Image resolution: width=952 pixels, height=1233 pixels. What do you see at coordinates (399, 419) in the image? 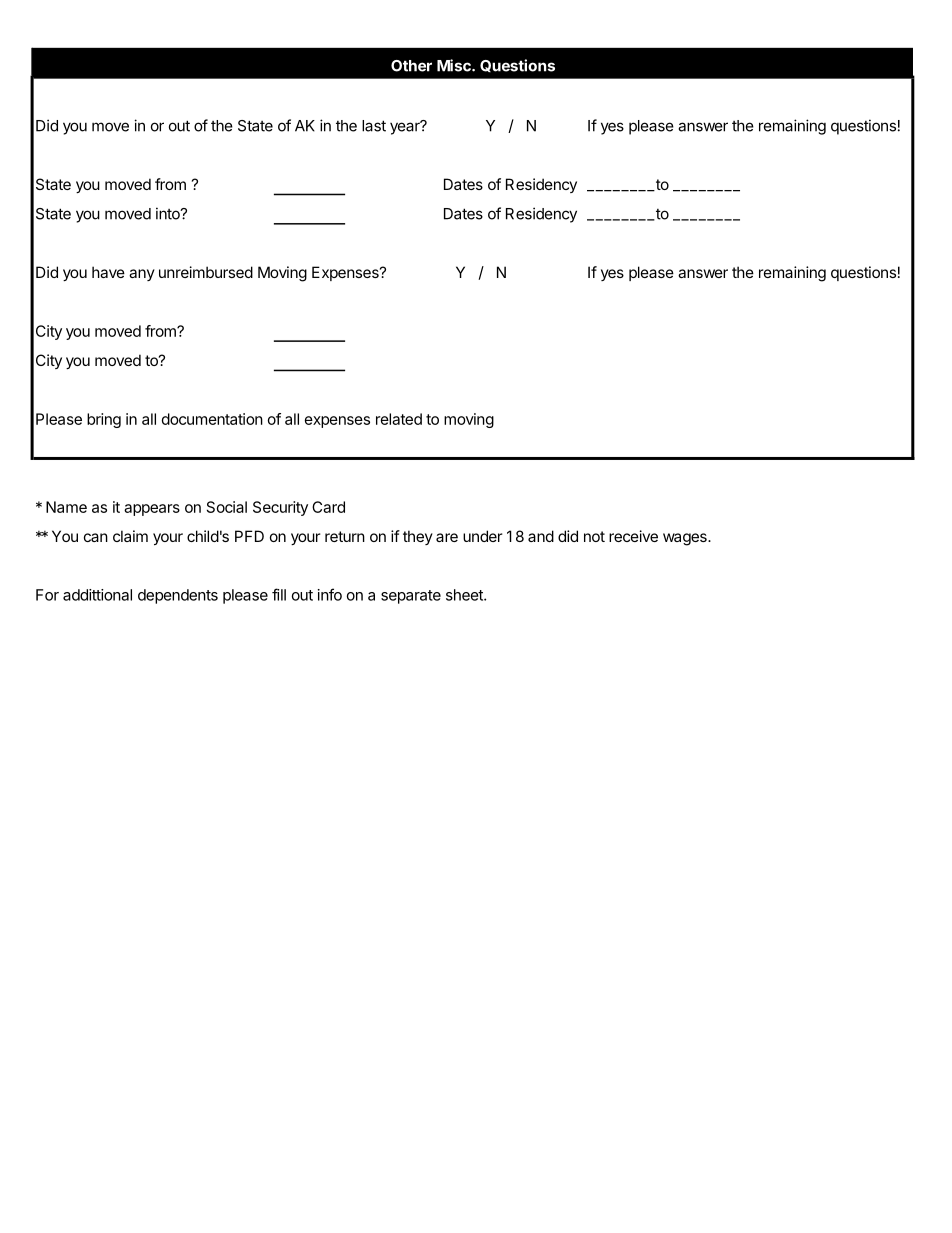
I see `related` at bounding box center [399, 419].
